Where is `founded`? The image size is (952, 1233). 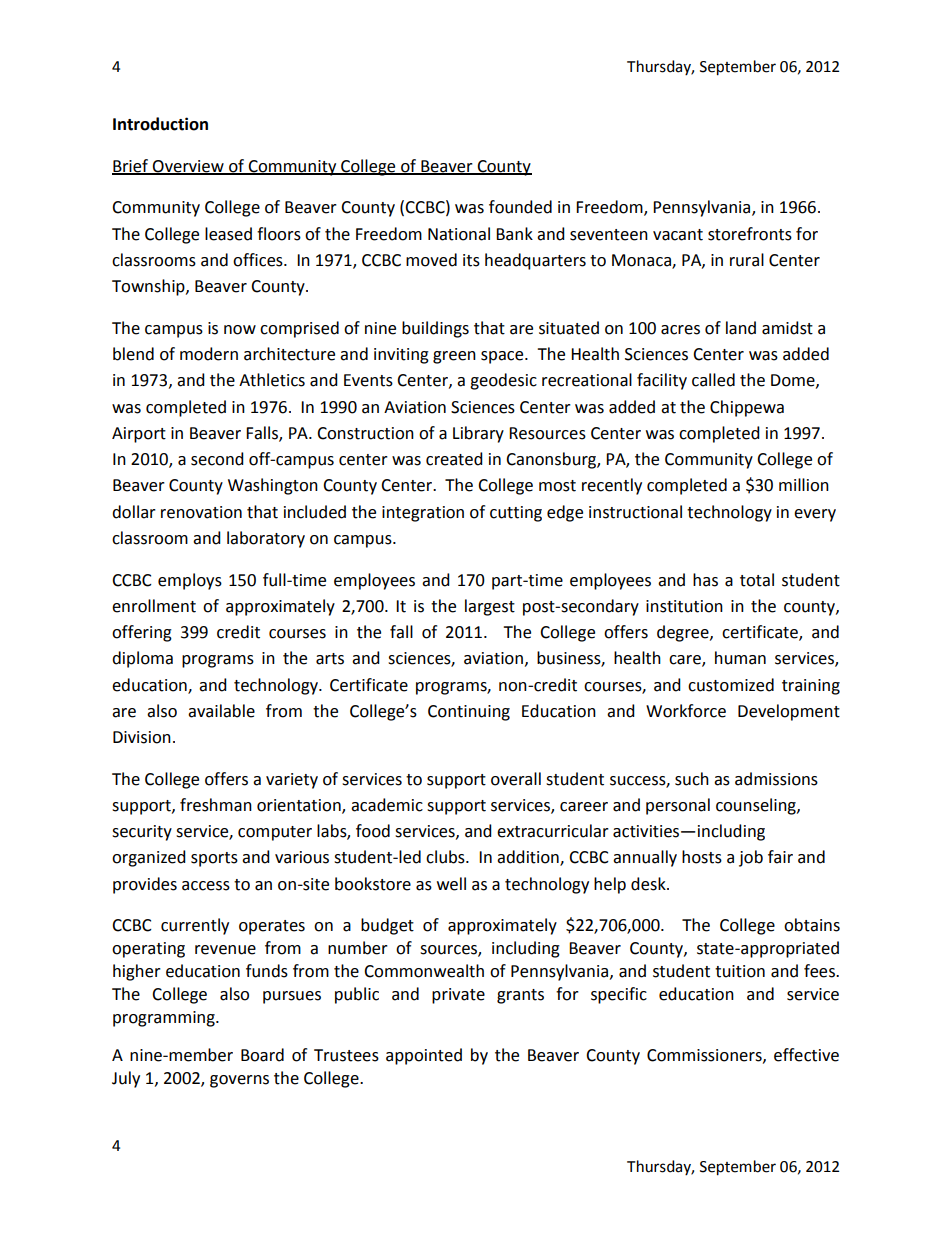
founded is located at coordinates (520, 207).
